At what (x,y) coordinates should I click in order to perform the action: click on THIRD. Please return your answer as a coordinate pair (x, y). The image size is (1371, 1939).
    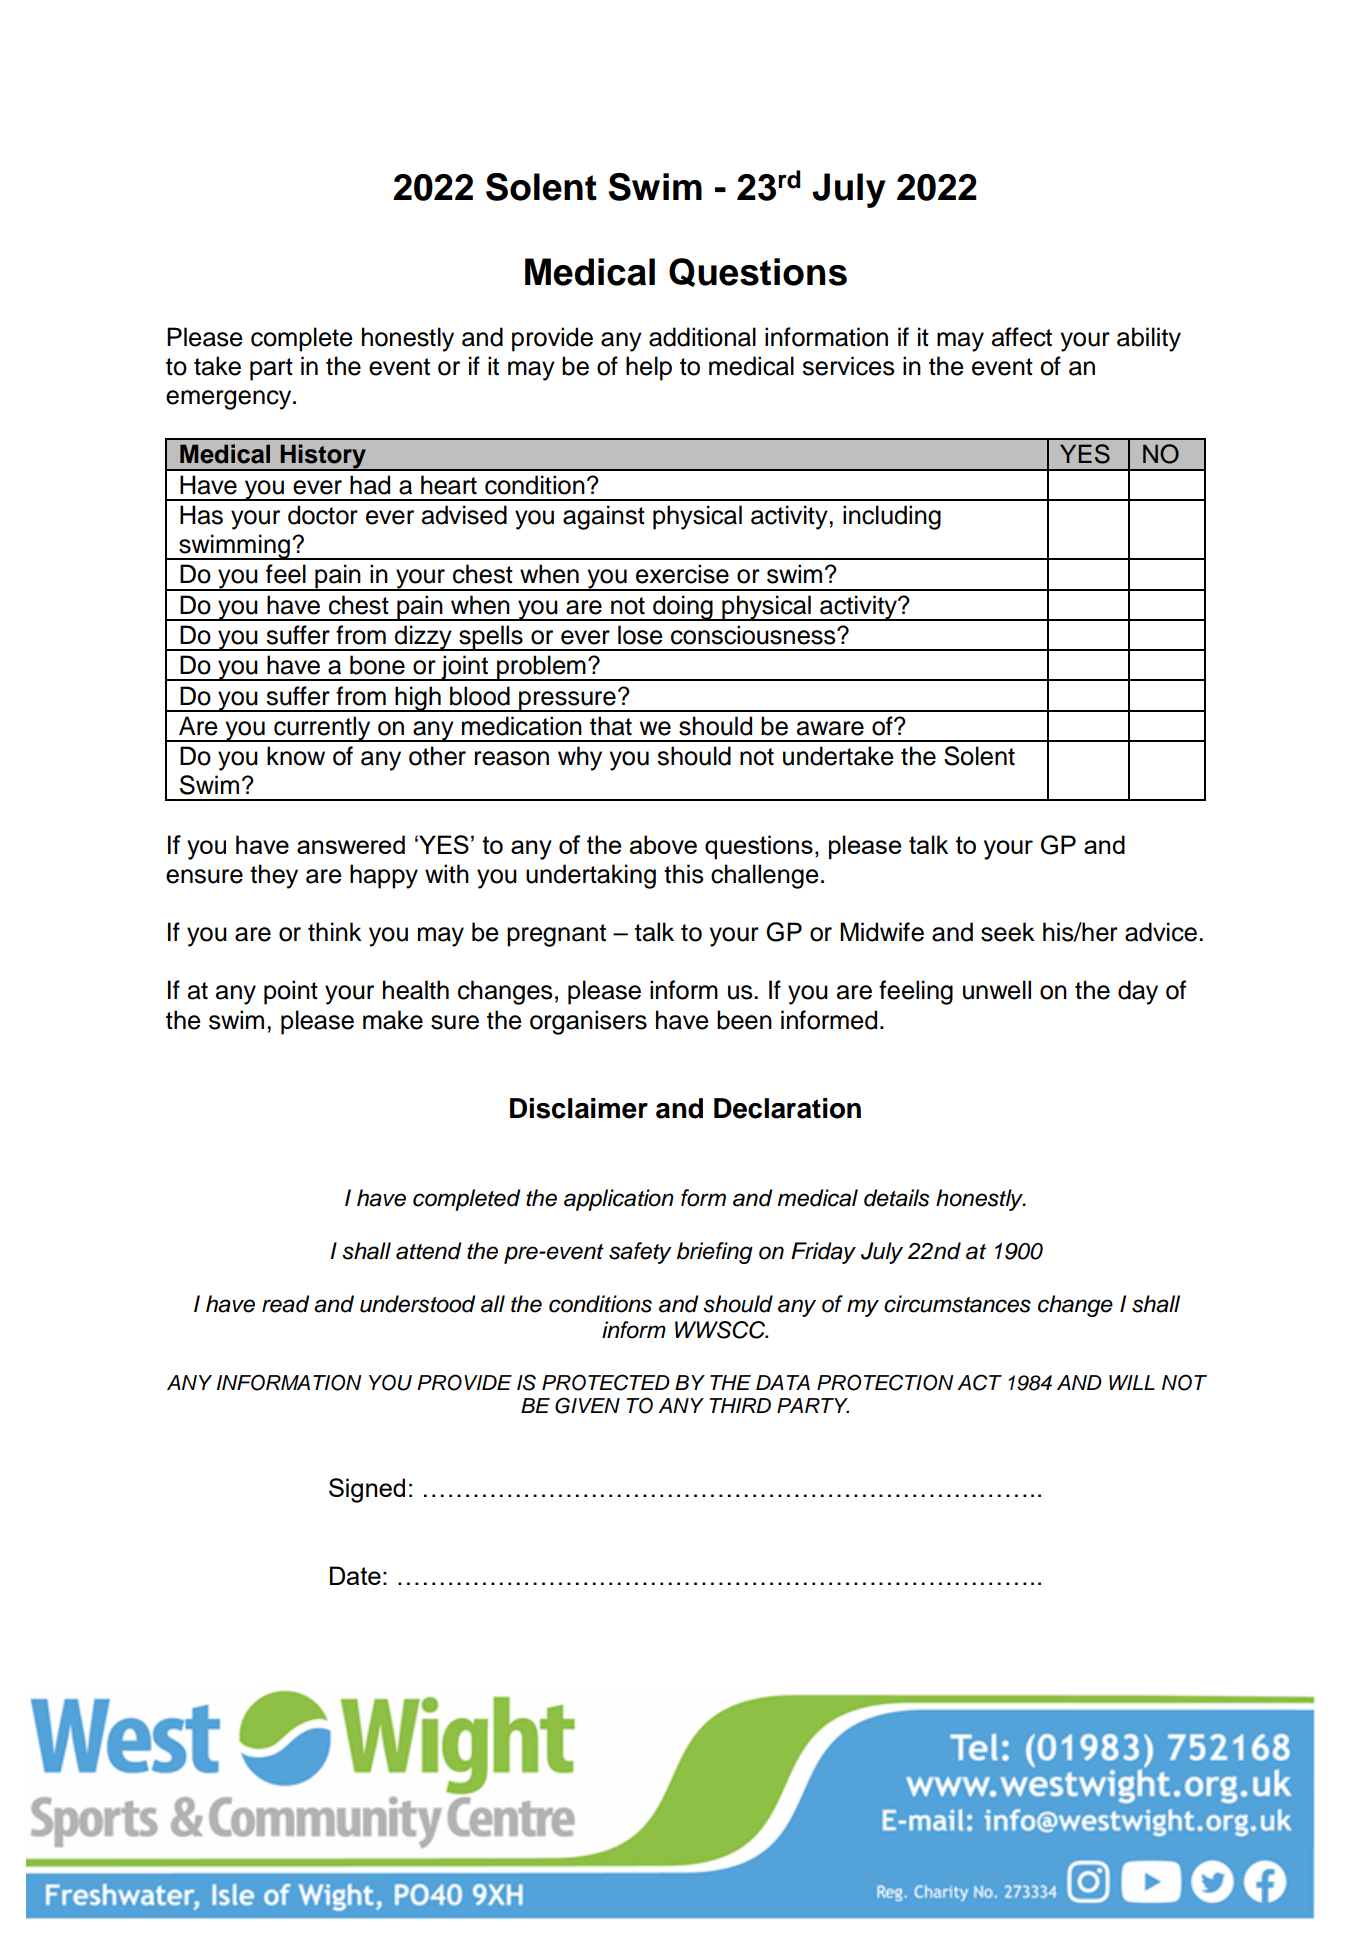
    Looking at the image, I should click on (740, 1405).
